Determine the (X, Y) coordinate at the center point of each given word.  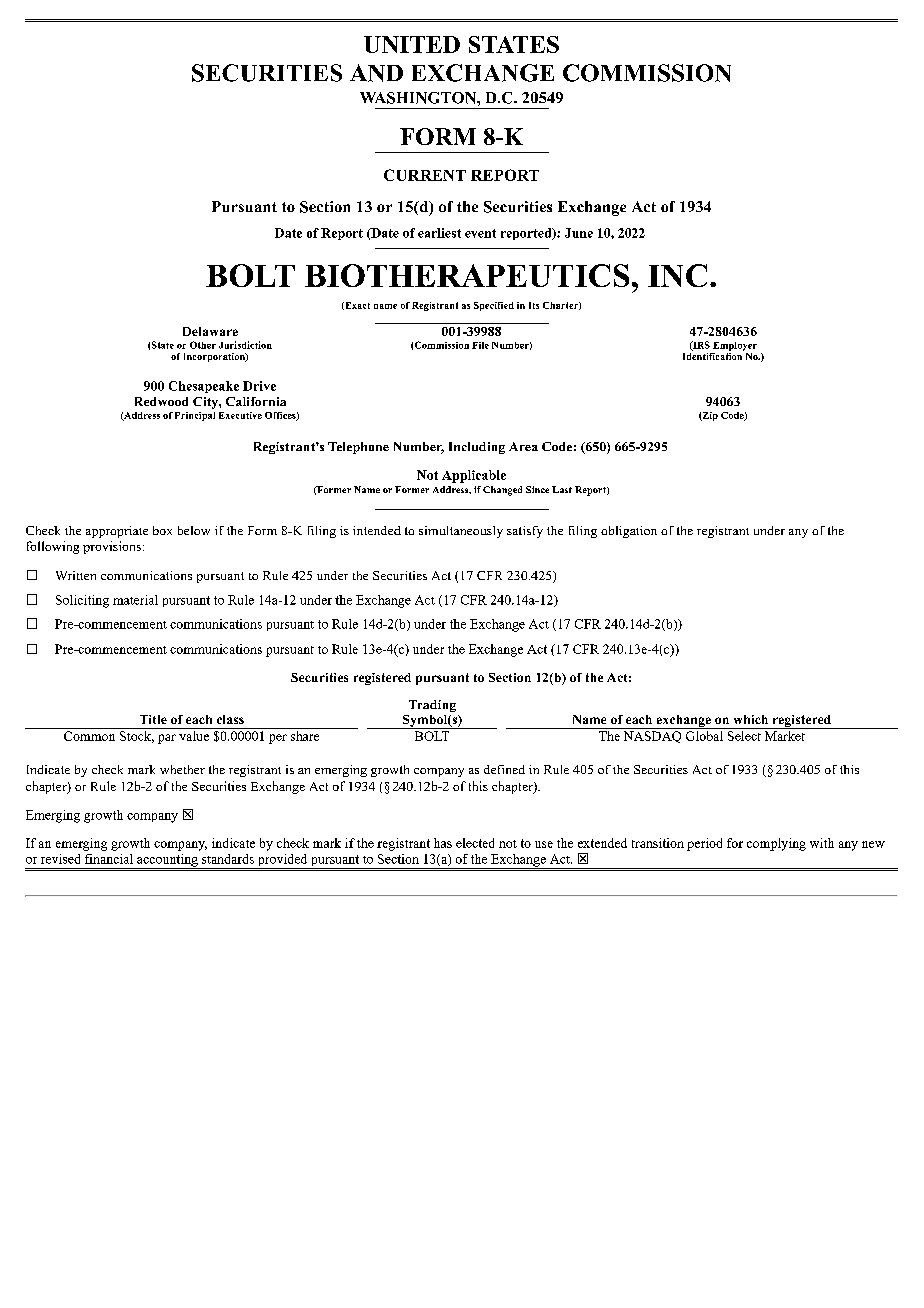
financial (109, 859)
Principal (195, 416)
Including (477, 448)
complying (776, 844)
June (579, 233)
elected (475, 843)
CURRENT (425, 175)
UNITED (412, 44)
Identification (713, 355)
